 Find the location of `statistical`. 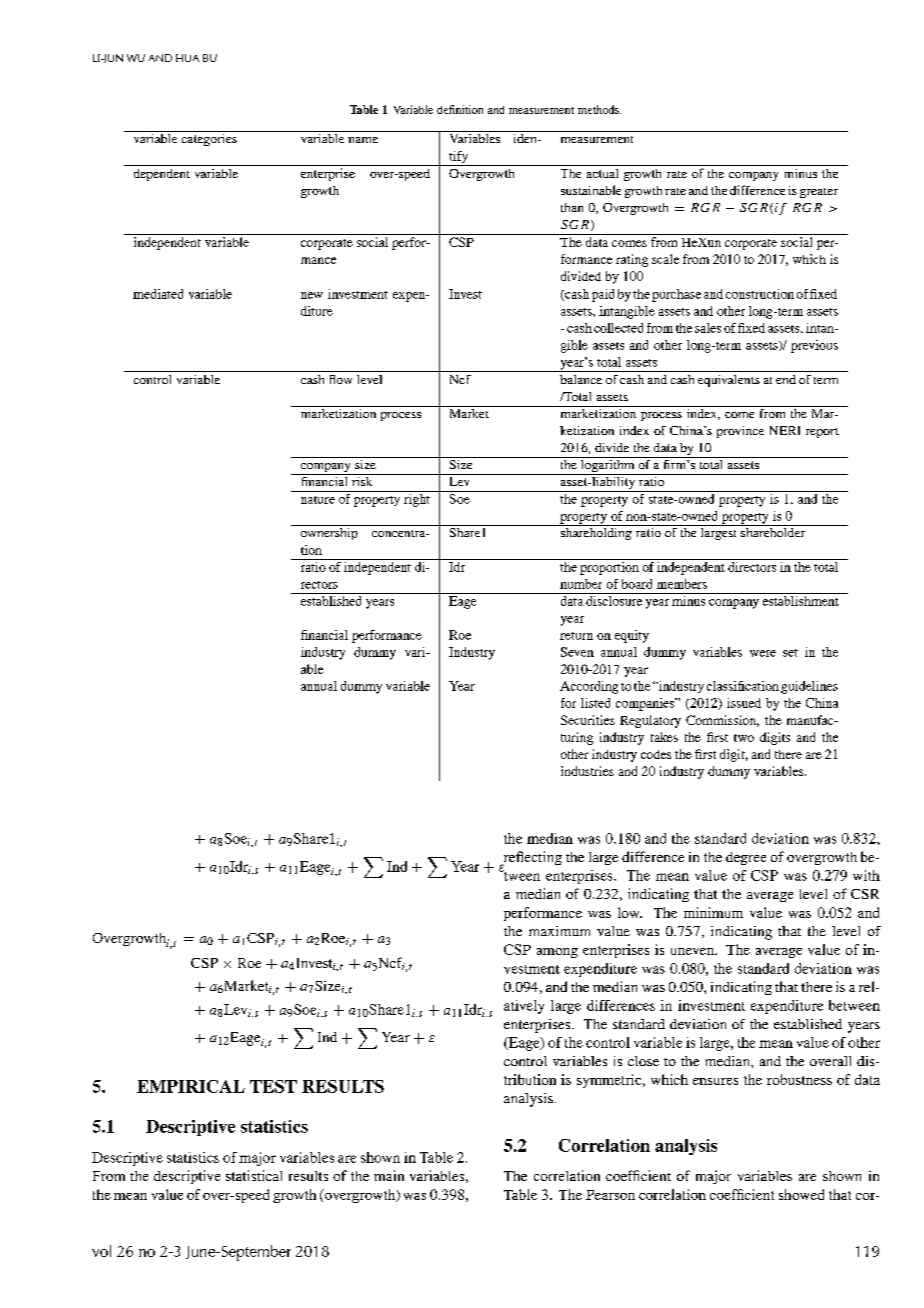

statistical is located at coordinates (254, 1175).
